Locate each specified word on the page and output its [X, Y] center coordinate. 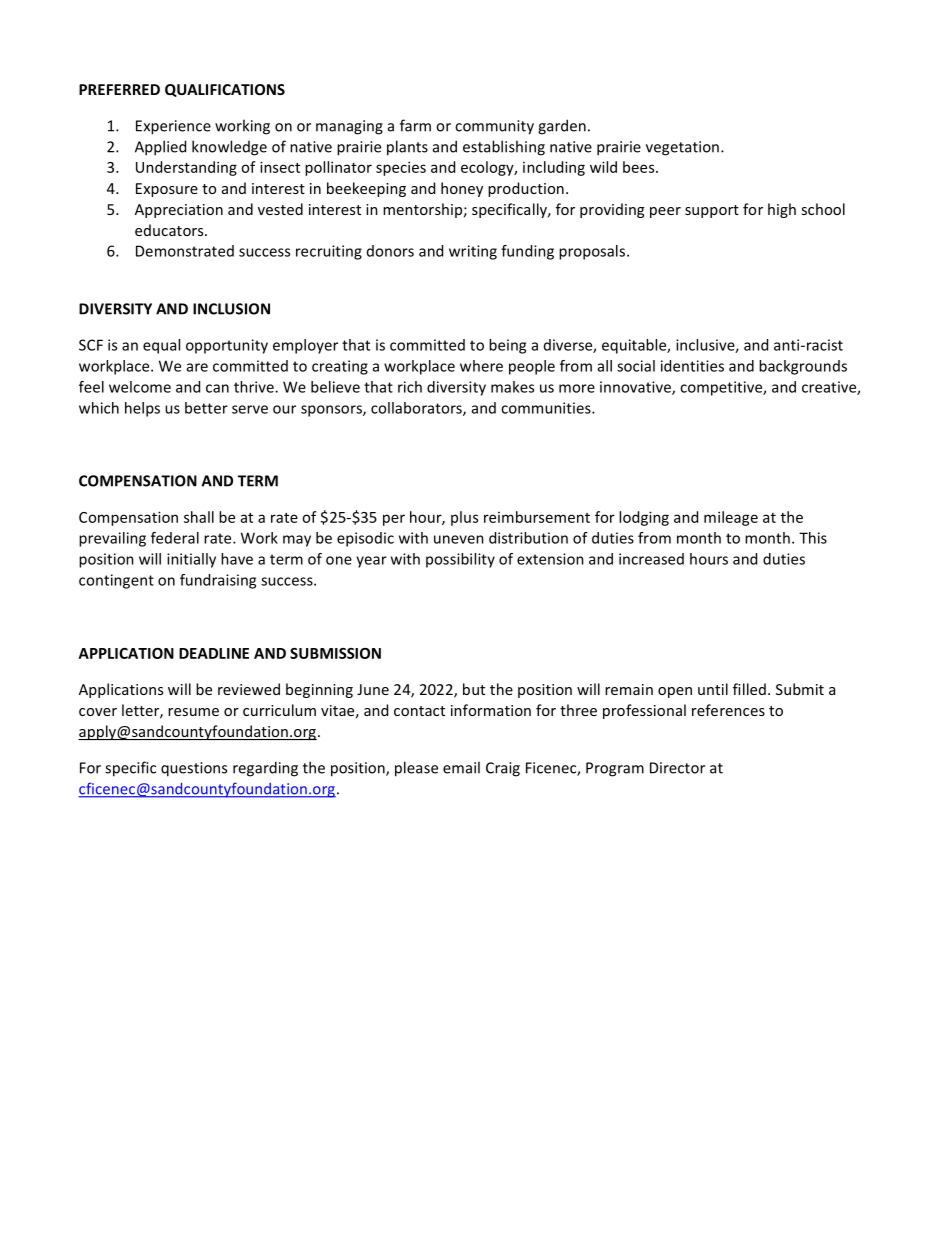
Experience [173, 127]
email [461, 767]
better [206, 408]
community [494, 127]
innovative [636, 388]
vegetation [682, 148]
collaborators [417, 409]
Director [677, 768]
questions [194, 769]
